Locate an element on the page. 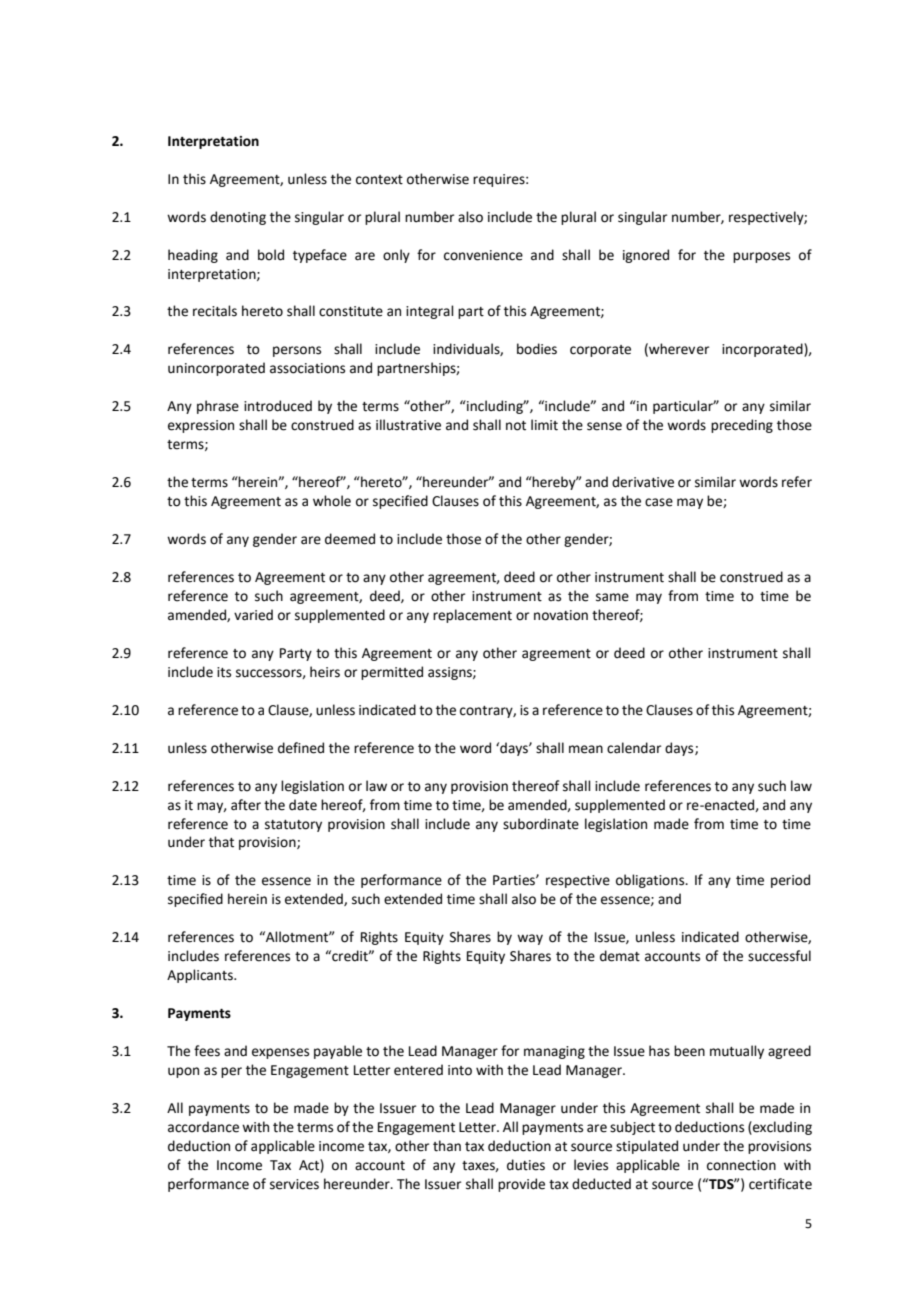  convenience is located at coordinates (483, 255).
